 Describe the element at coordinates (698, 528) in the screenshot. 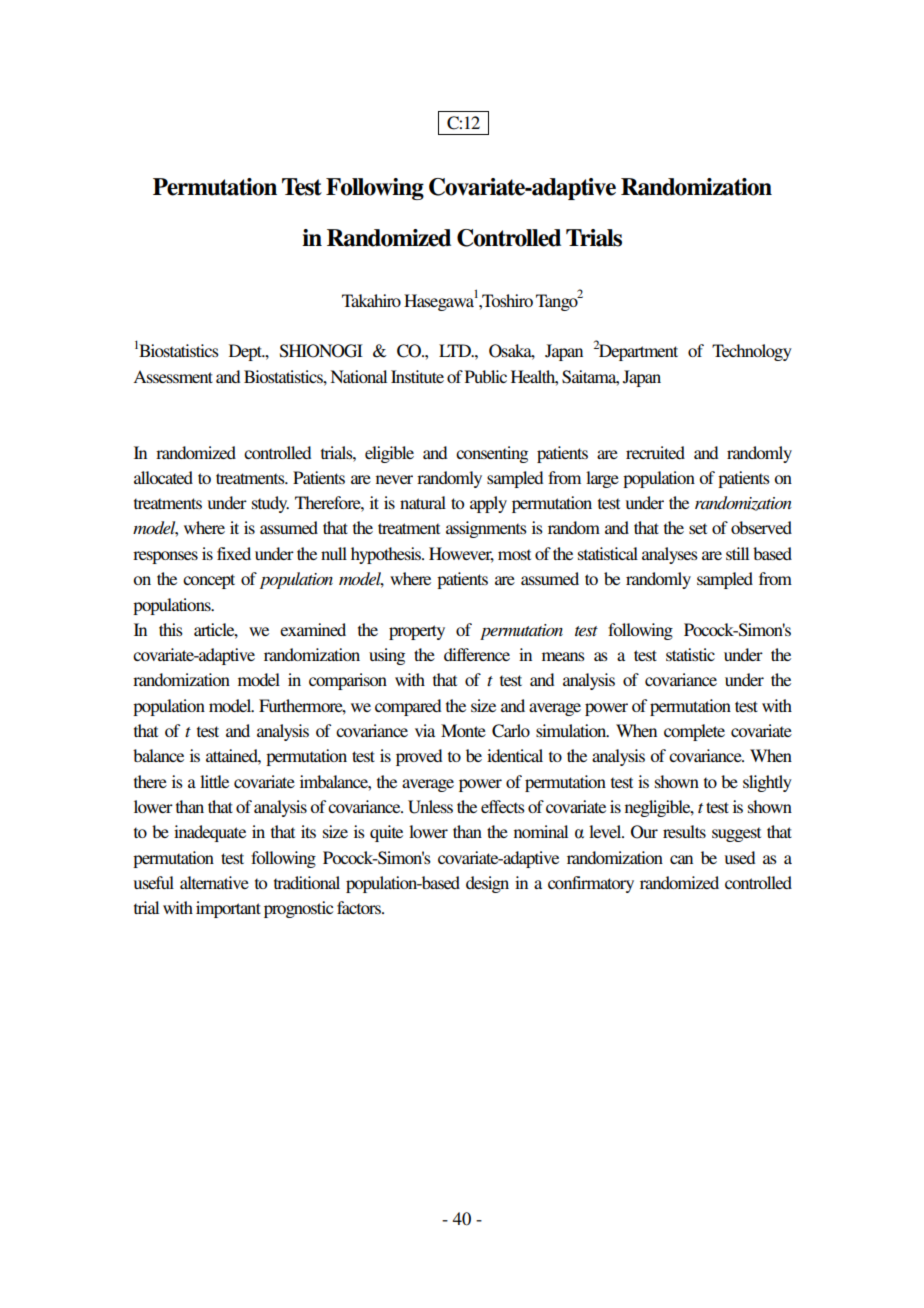

I see `set` at that location.
